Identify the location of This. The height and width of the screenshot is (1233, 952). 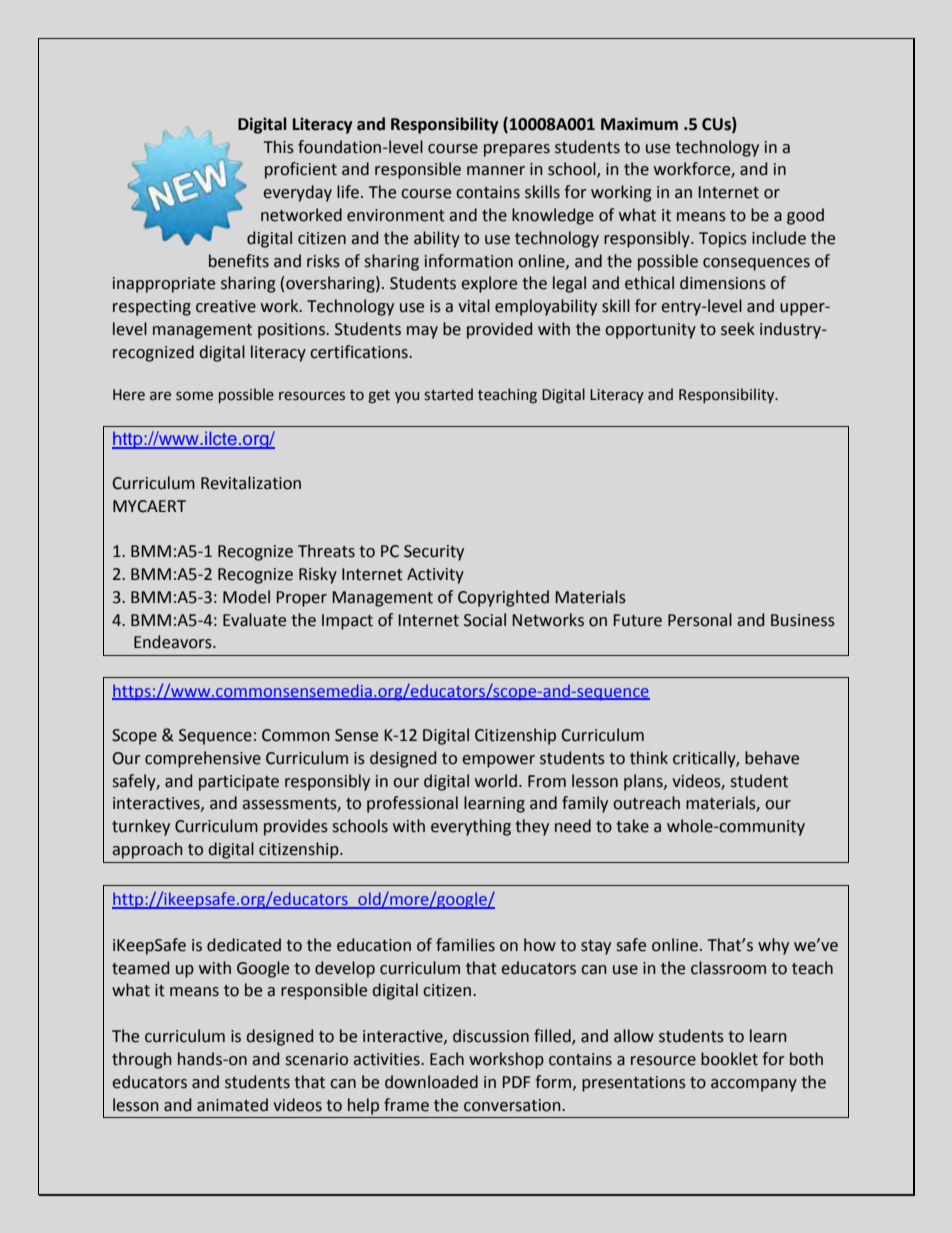
(279, 147).
